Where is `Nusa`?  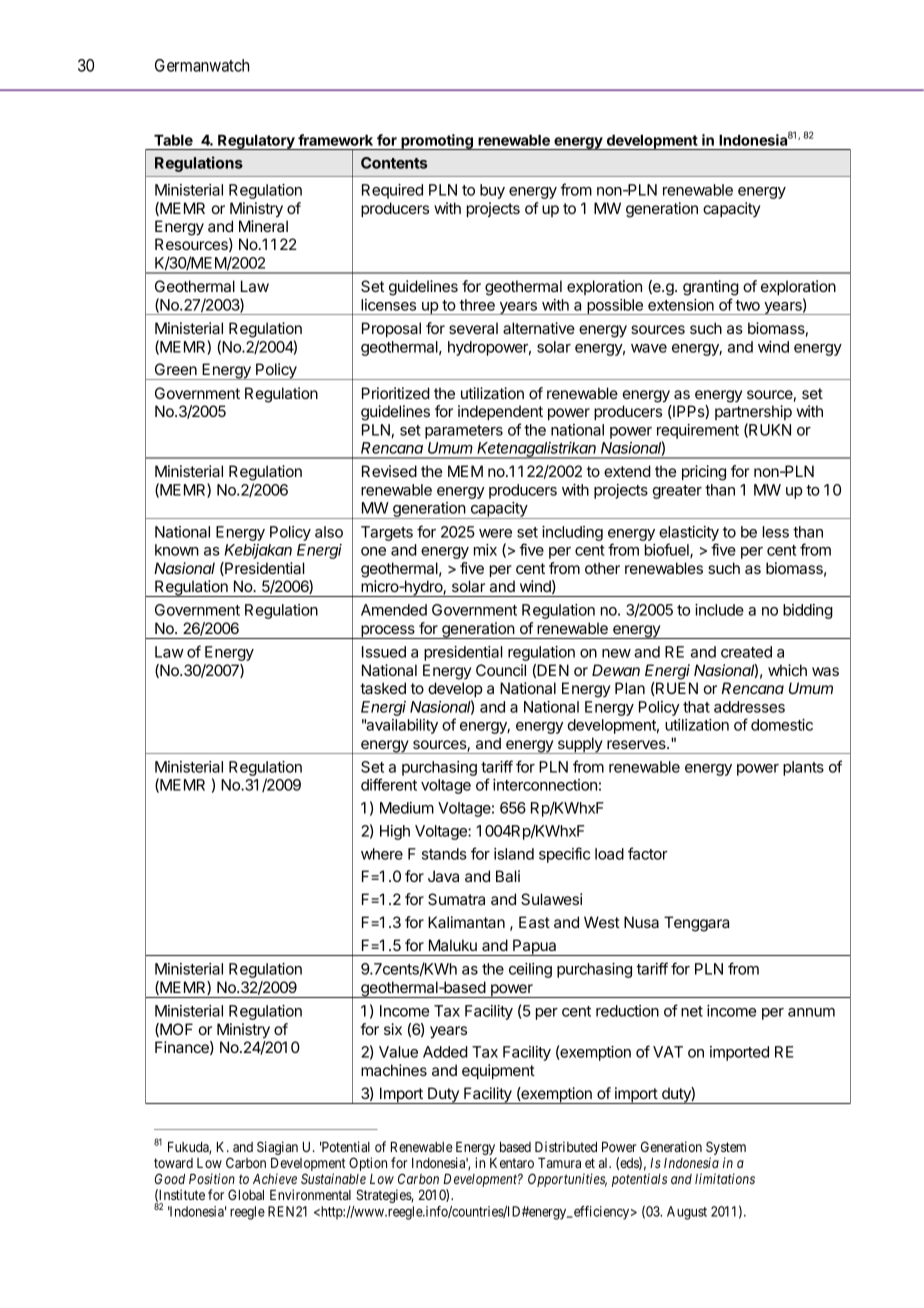 Nusa is located at coordinates (641, 922).
